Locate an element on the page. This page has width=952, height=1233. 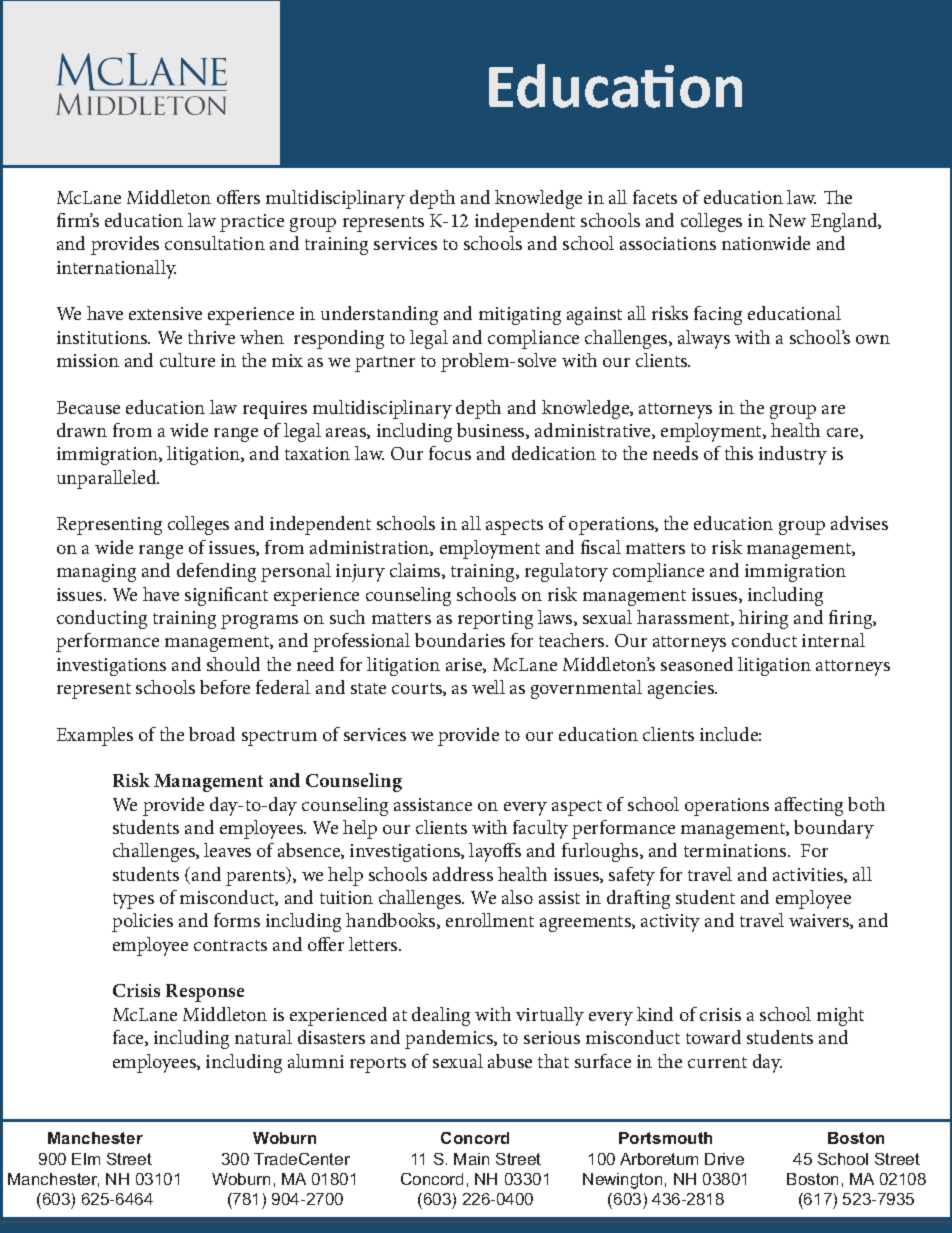
associations is located at coordinates (668, 243).
